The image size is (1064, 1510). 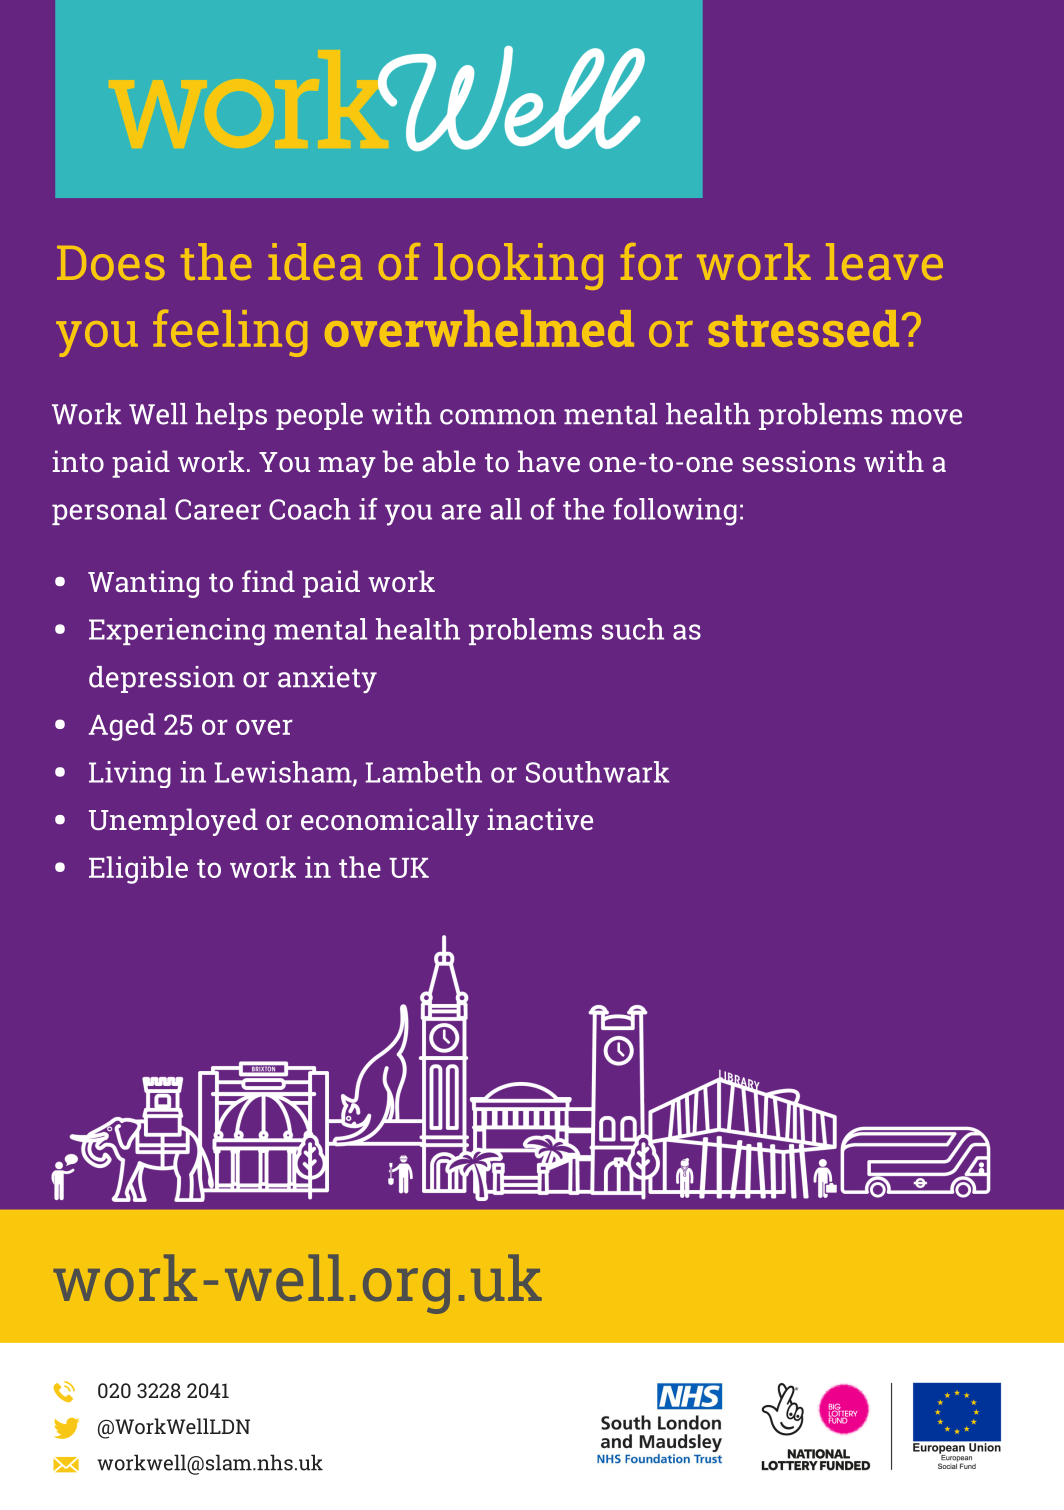 I want to click on Southwark, so click(x=597, y=772).
